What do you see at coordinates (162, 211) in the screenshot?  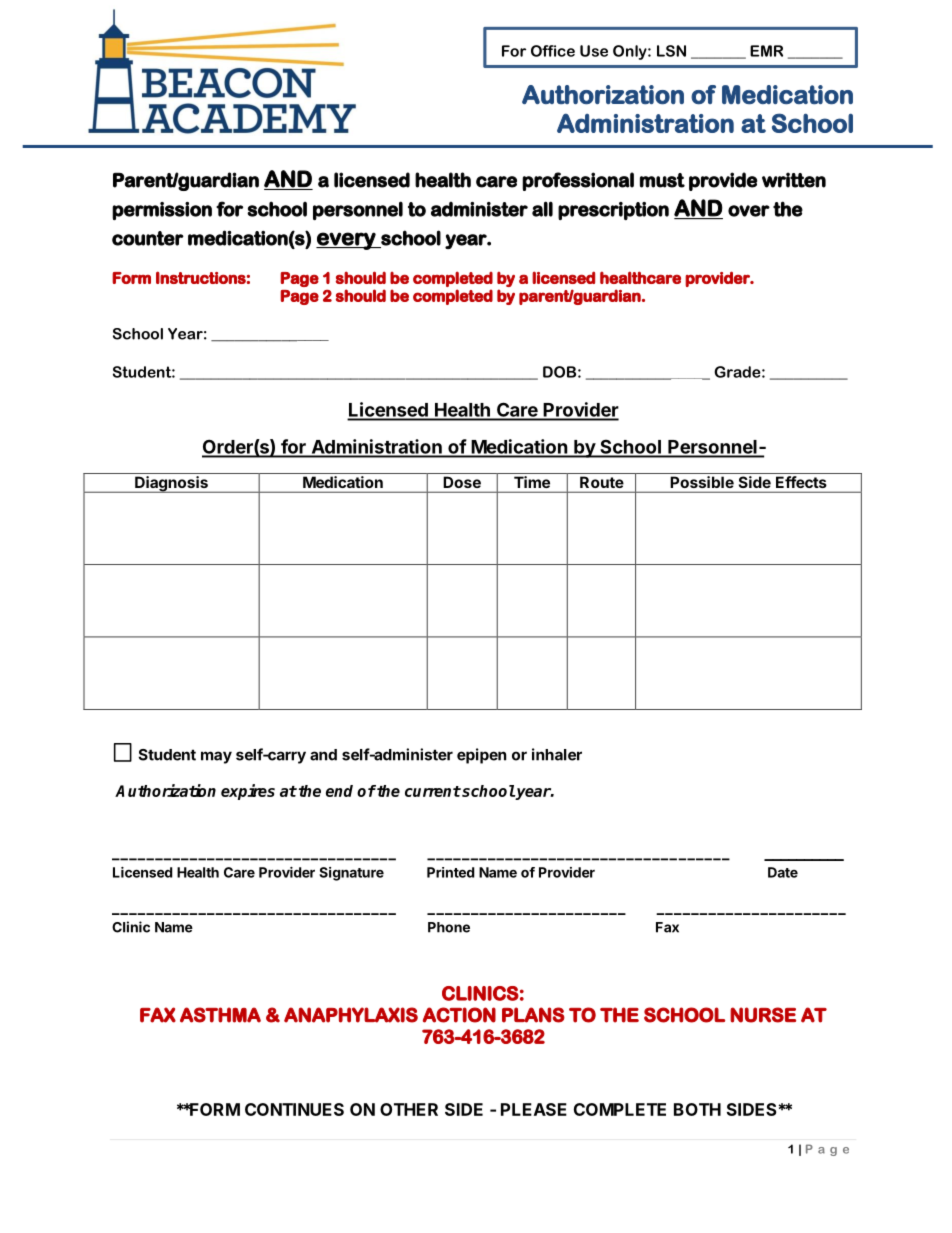 I see `permission` at bounding box center [162, 211].
